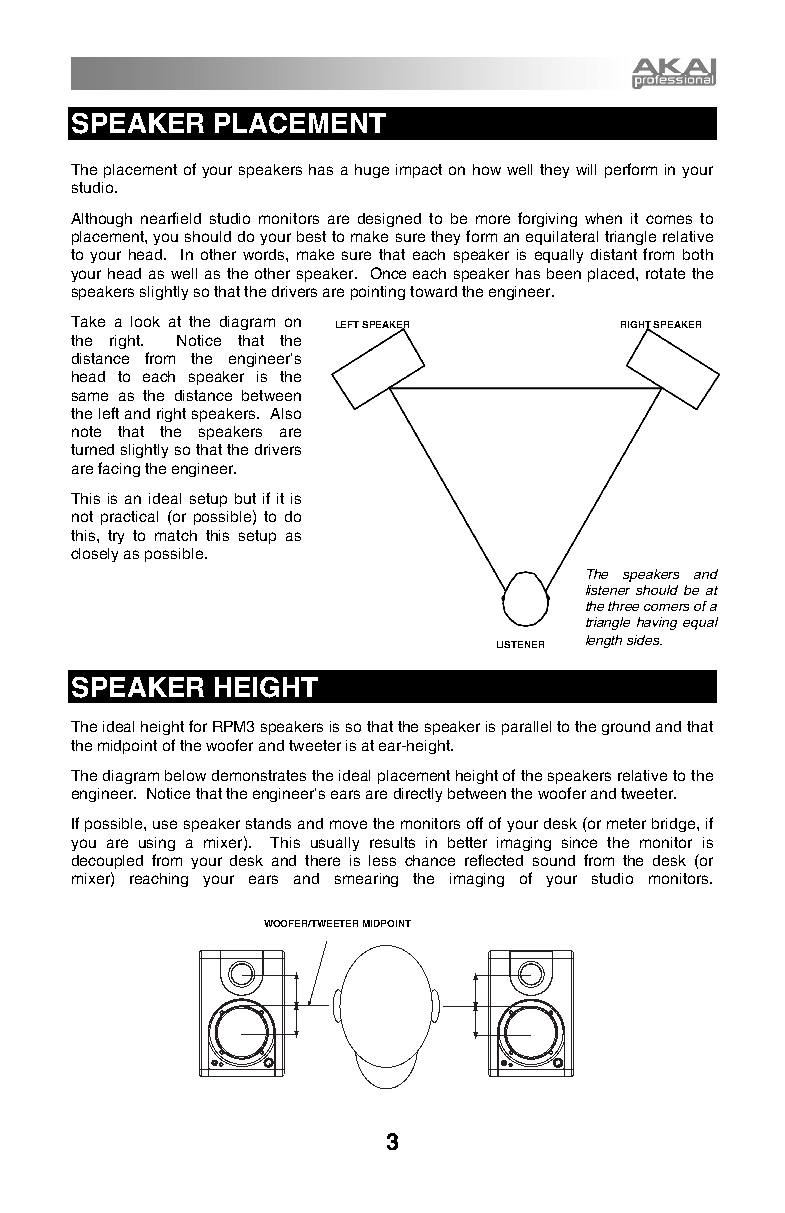 This screenshot has height=1213, width=785. I want to click on but, so click(245, 498).
